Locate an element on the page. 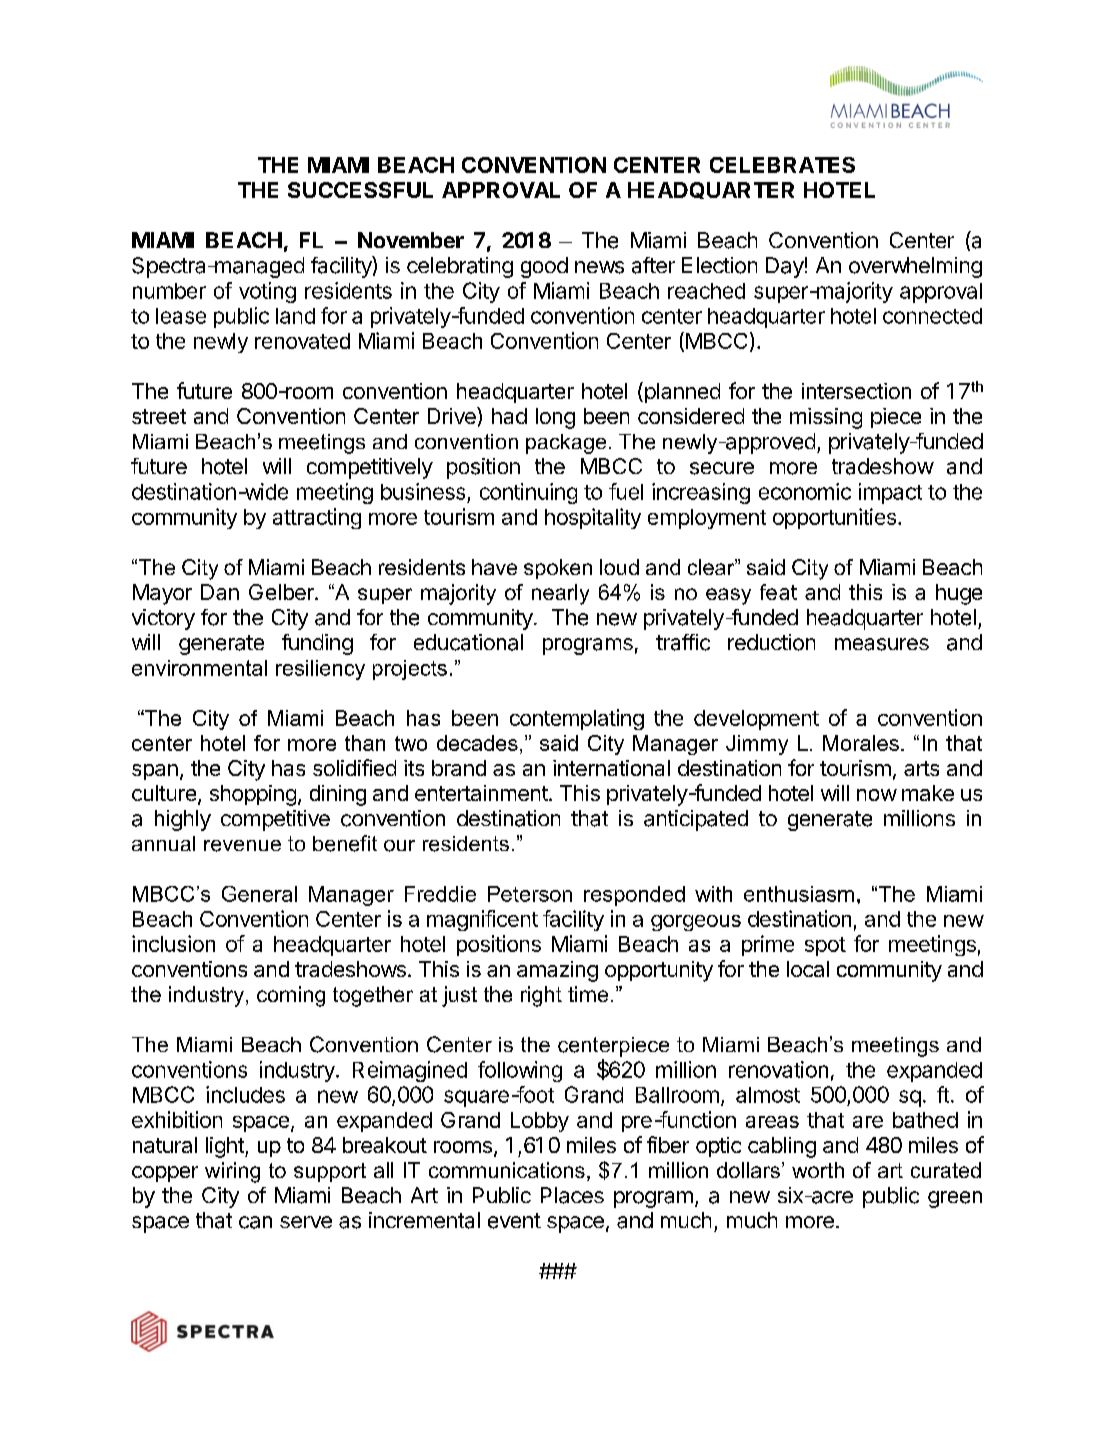 The image size is (1114, 1442). environmental is located at coordinates (199, 668).
